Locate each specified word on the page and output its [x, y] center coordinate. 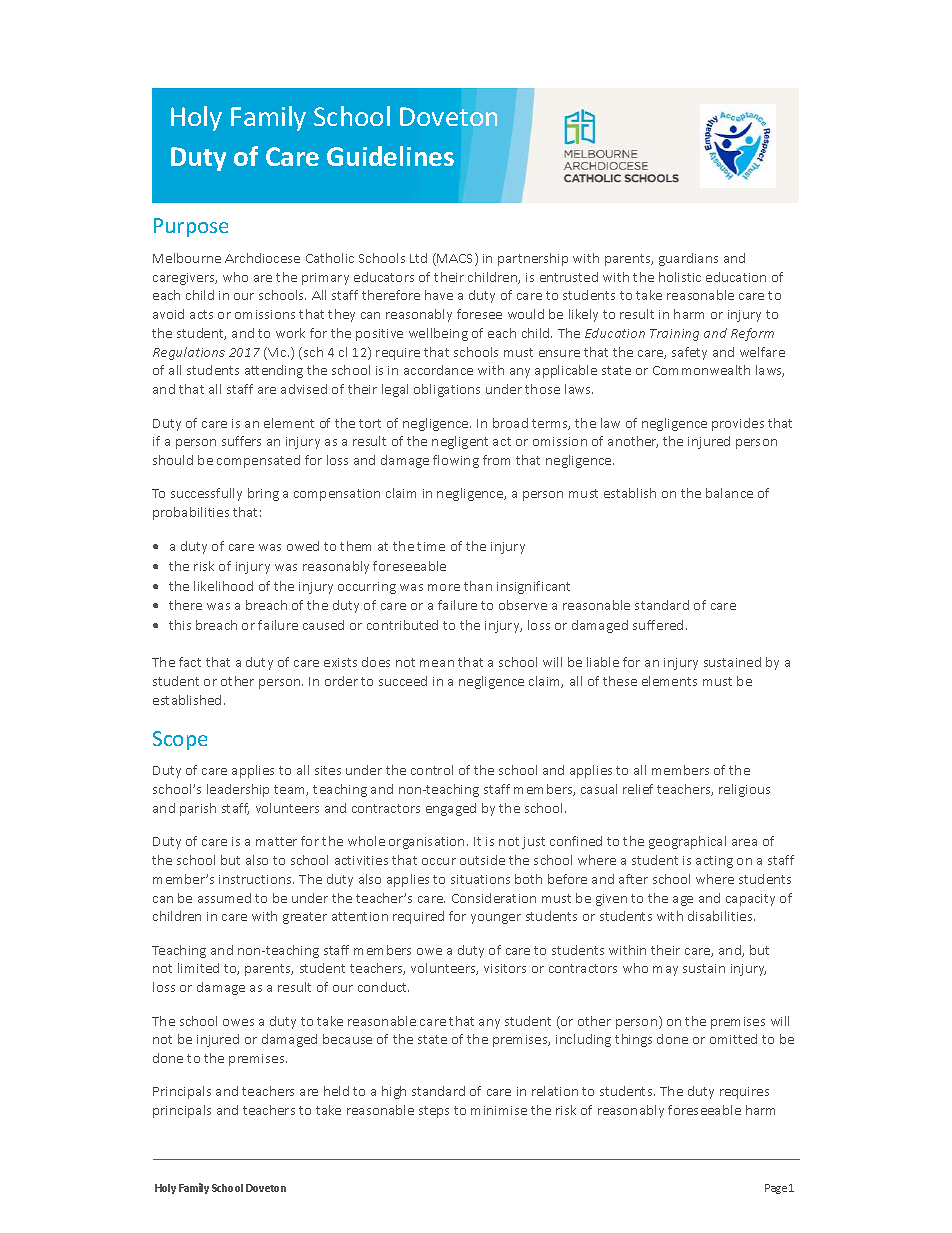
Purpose [191, 227]
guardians [688, 259]
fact [190, 662]
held [336, 1091]
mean [437, 663]
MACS [456, 259]
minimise [499, 1110]
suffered [658, 625]
